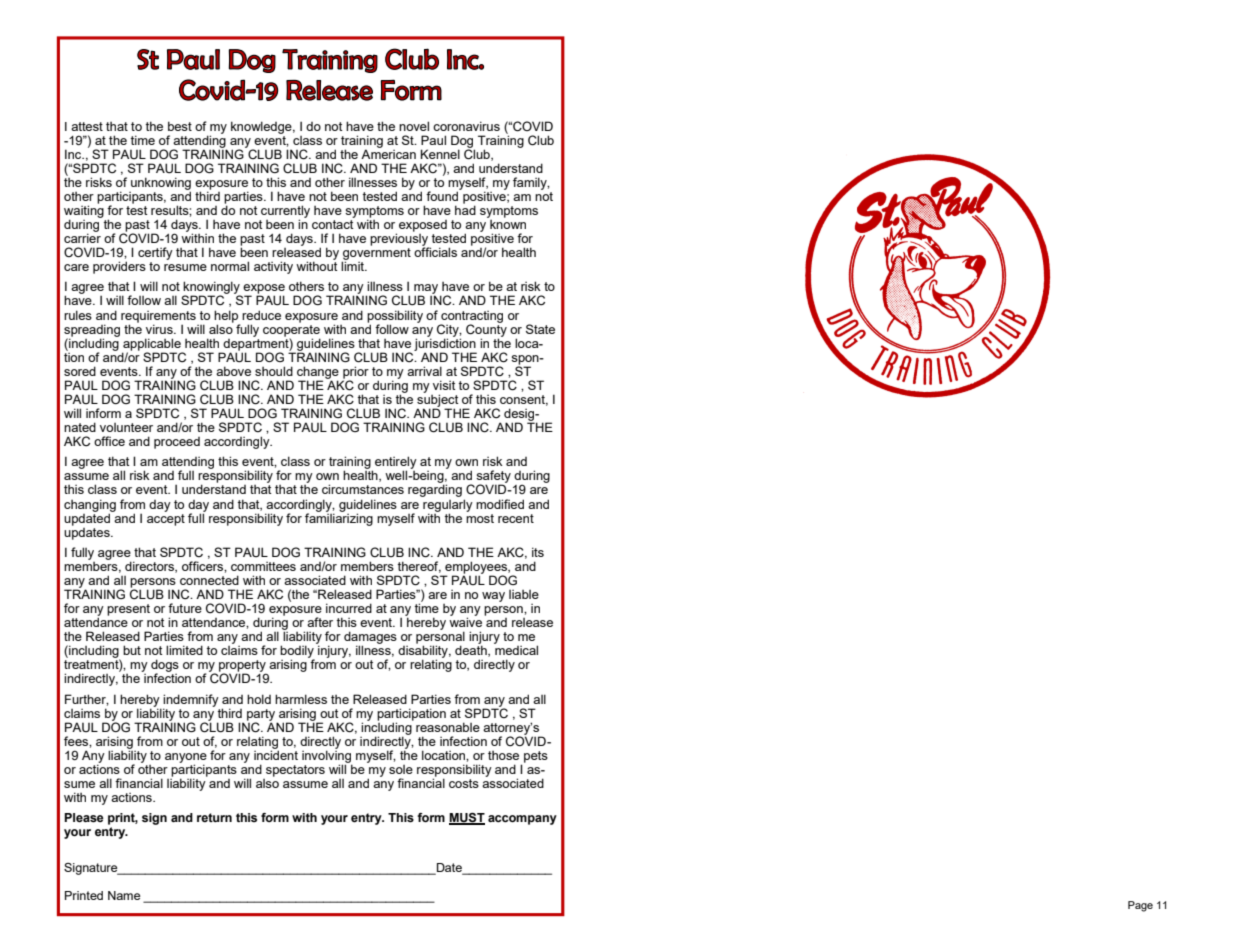 This screenshot has height=952, width=1233. What do you see at coordinates (503, 755) in the screenshot?
I see `those` at bounding box center [503, 755].
